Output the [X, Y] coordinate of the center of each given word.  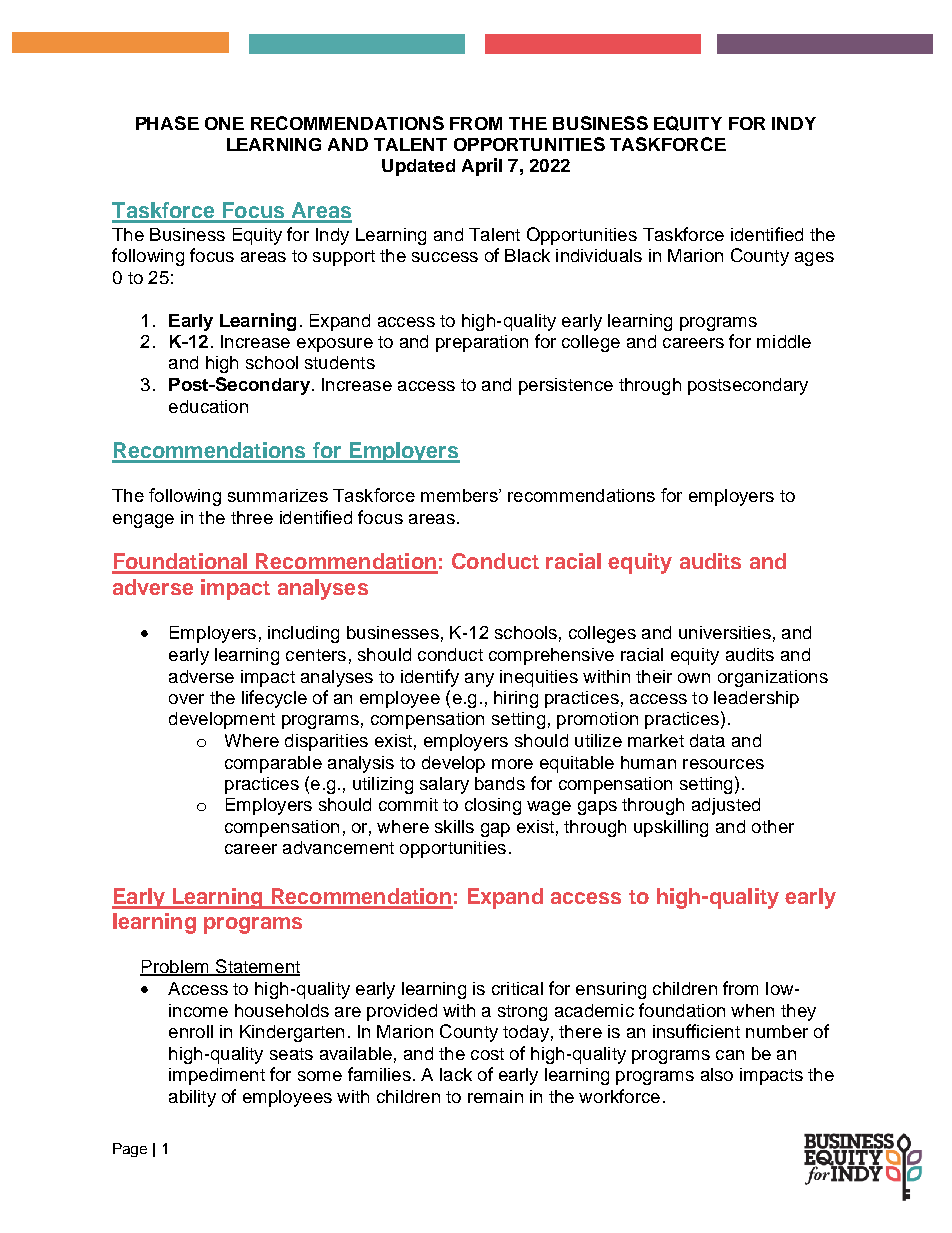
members [460, 495]
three [252, 517]
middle [784, 341]
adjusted [726, 806]
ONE [224, 123]
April [482, 167]
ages [814, 259]
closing [493, 806]
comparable [273, 764]
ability [192, 1098]
